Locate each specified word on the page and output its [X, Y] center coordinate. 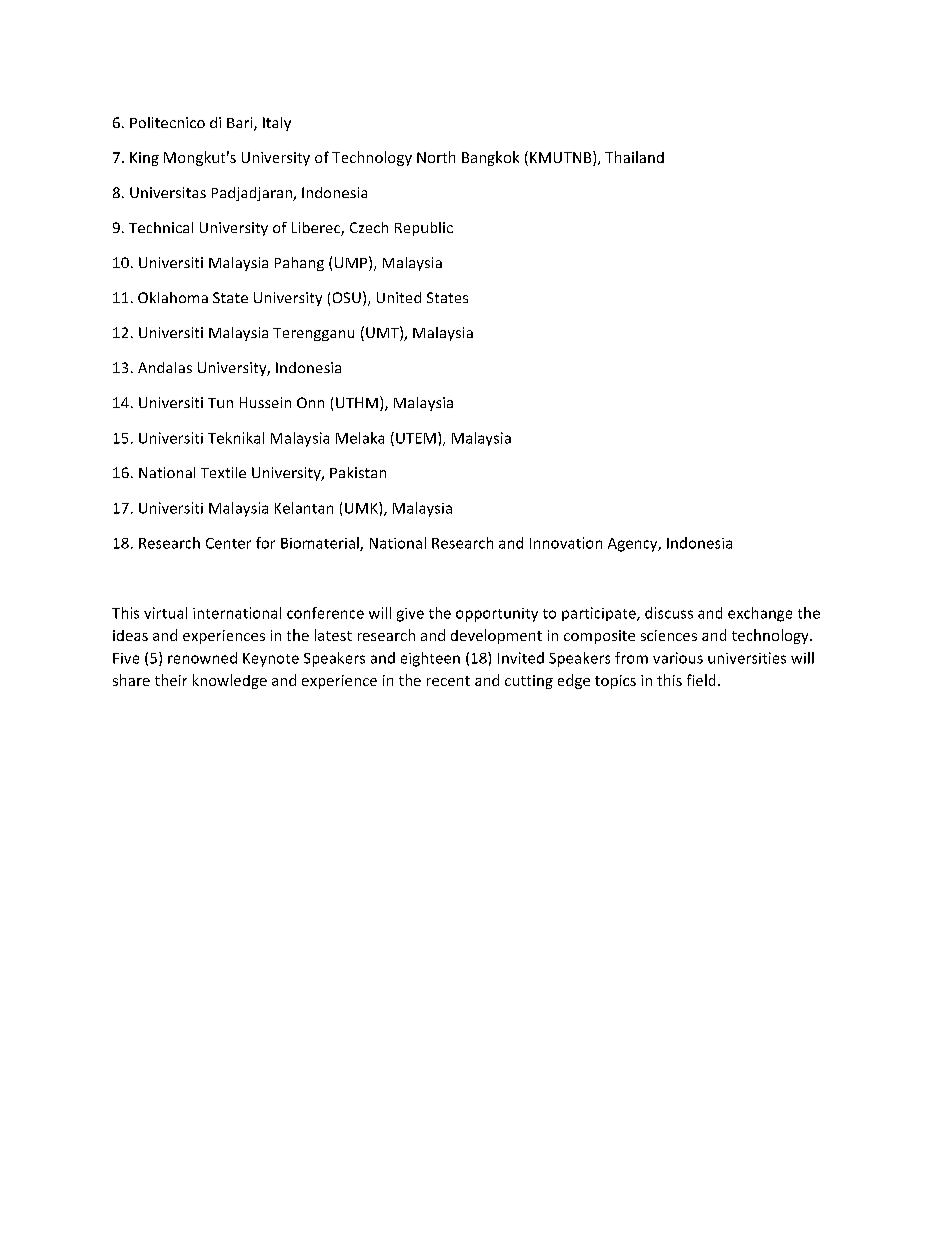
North [436, 157]
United [399, 297]
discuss [669, 613]
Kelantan [304, 508]
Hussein [265, 402]
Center [228, 543]
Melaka [360, 438]
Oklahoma [173, 297]
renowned [202, 658]
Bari [241, 124]
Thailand [634, 157]
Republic [424, 229]
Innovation [566, 543]
